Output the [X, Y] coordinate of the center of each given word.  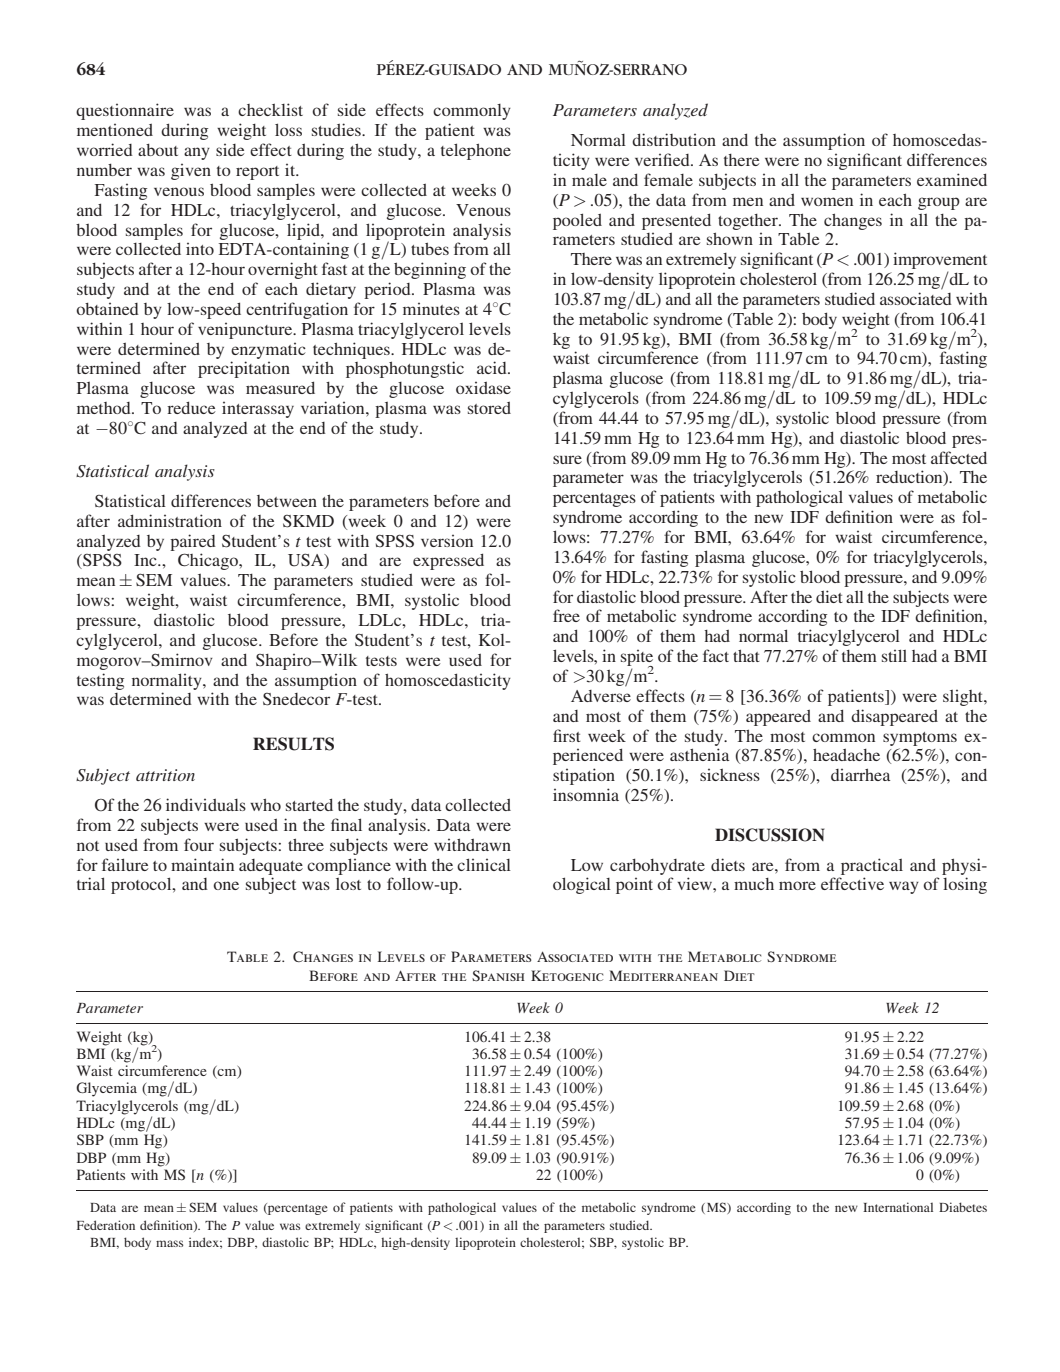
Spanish [498, 975]
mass [169, 1243]
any [197, 153]
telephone [476, 151]
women [827, 201]
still [894, 655]
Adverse [601, 696]
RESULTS [293, 744]
